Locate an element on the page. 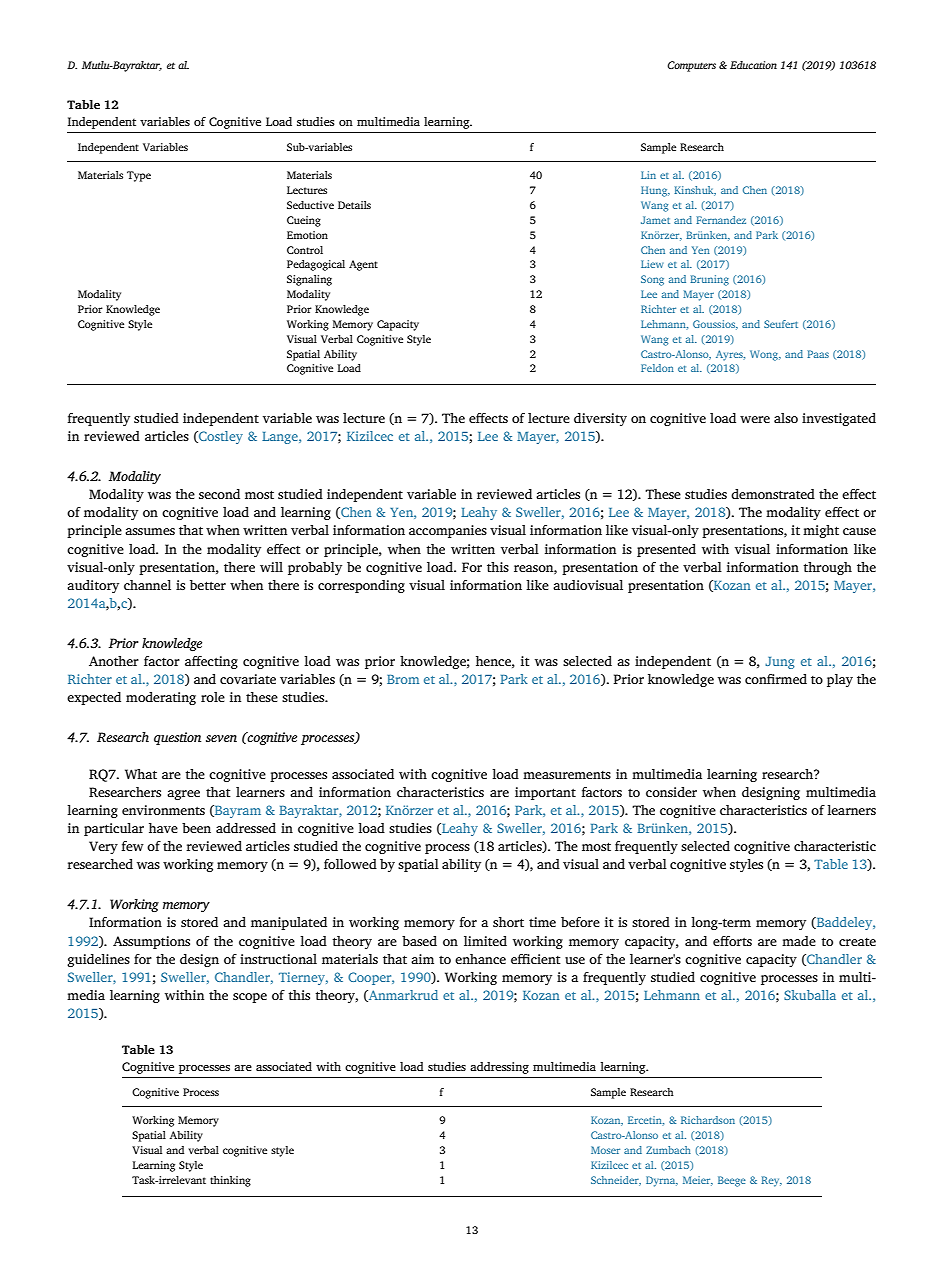  Type is located at coordinates (139, 176).
